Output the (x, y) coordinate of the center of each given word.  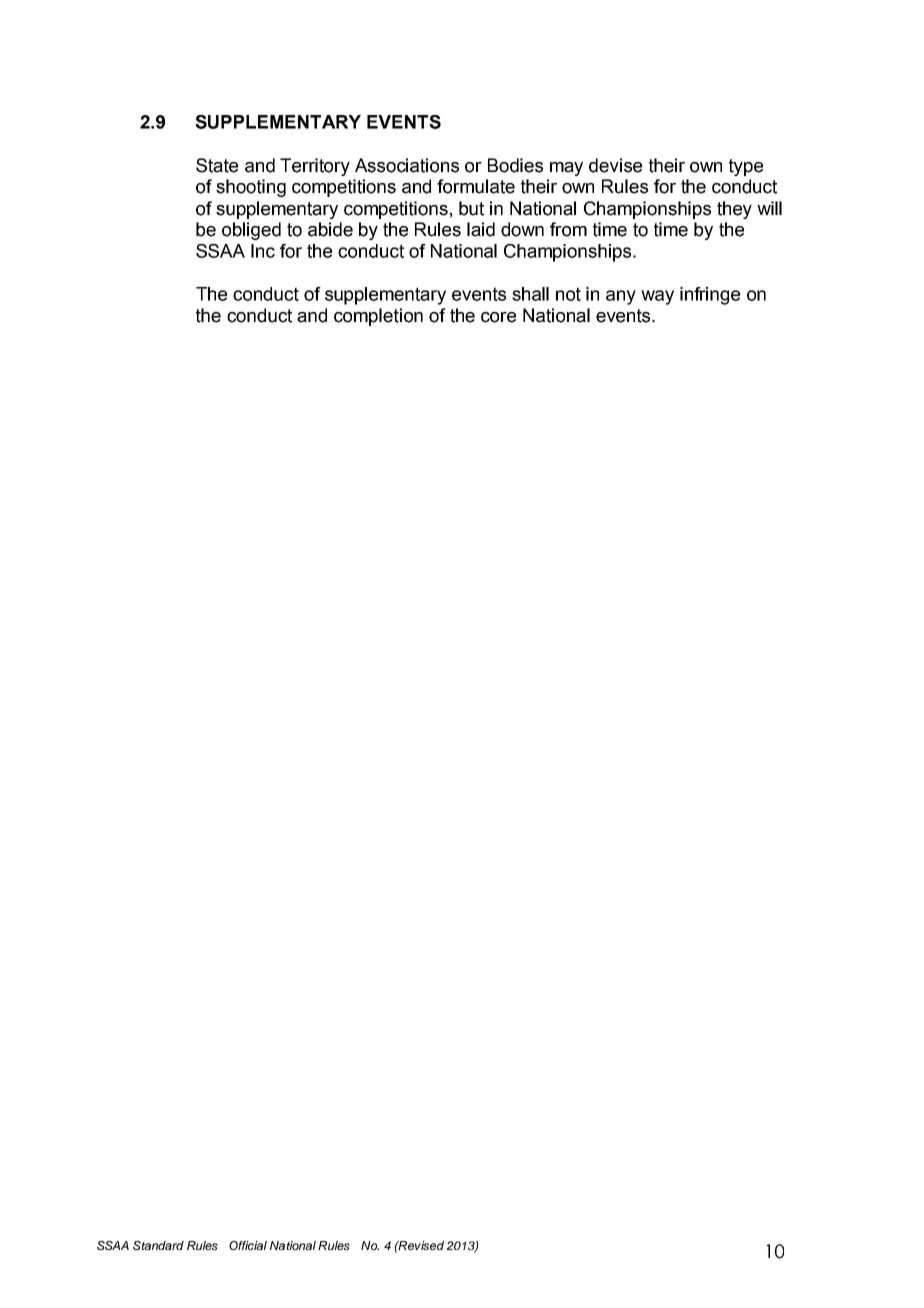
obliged (251, 231)
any (621, 297)
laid (481, 229)
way (657, 297)
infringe (710, 296)
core (498, 317)
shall (530, 294)
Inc (263, 251)
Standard (158, 1245)
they (734, 210)
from (568, 229)
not (568, 294)
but (471, 208)
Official (248, 1245)
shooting (251, 188)
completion (378, 317)
